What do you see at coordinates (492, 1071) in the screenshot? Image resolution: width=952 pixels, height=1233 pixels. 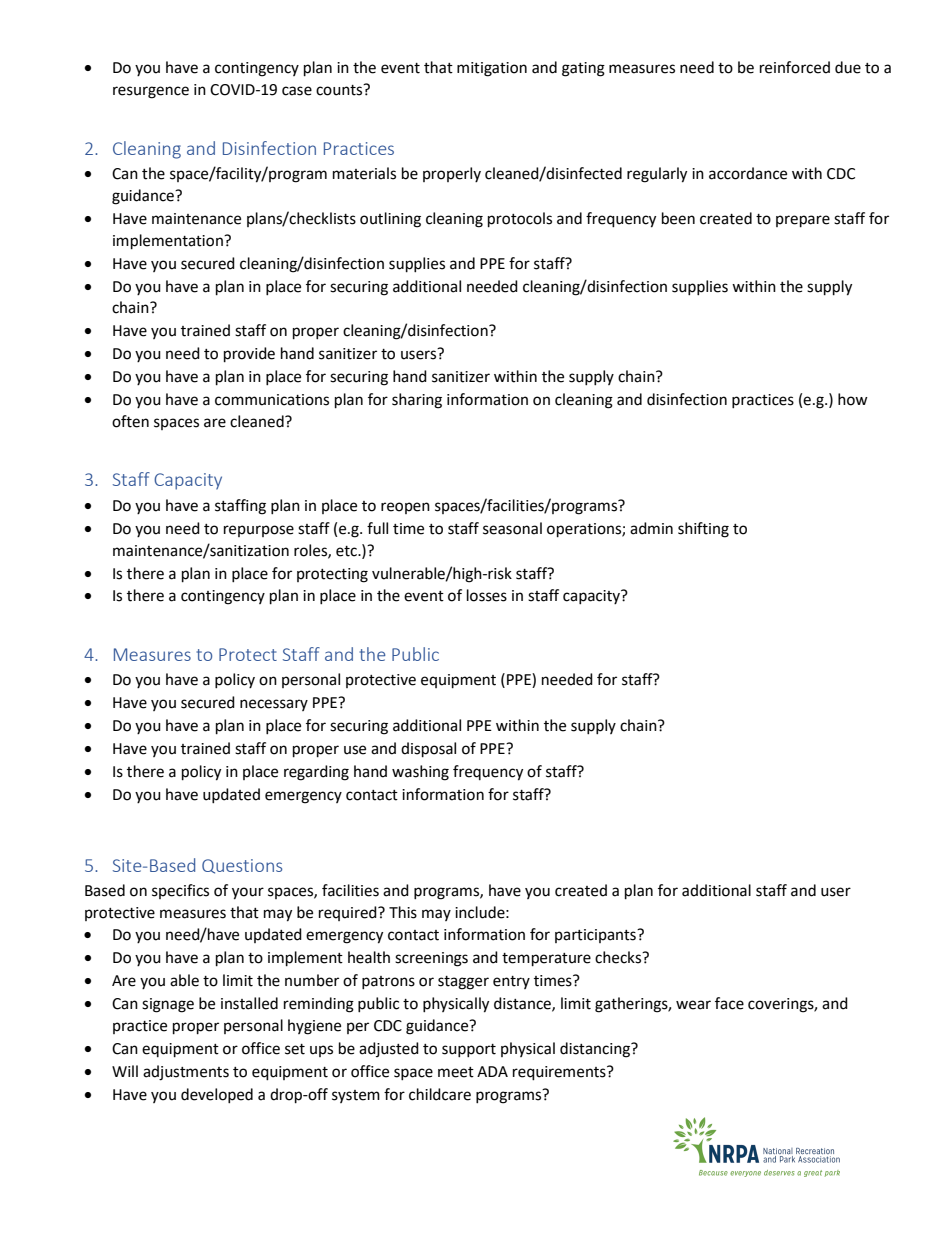 I see `ADA` at bounding box center [492, 1071].
